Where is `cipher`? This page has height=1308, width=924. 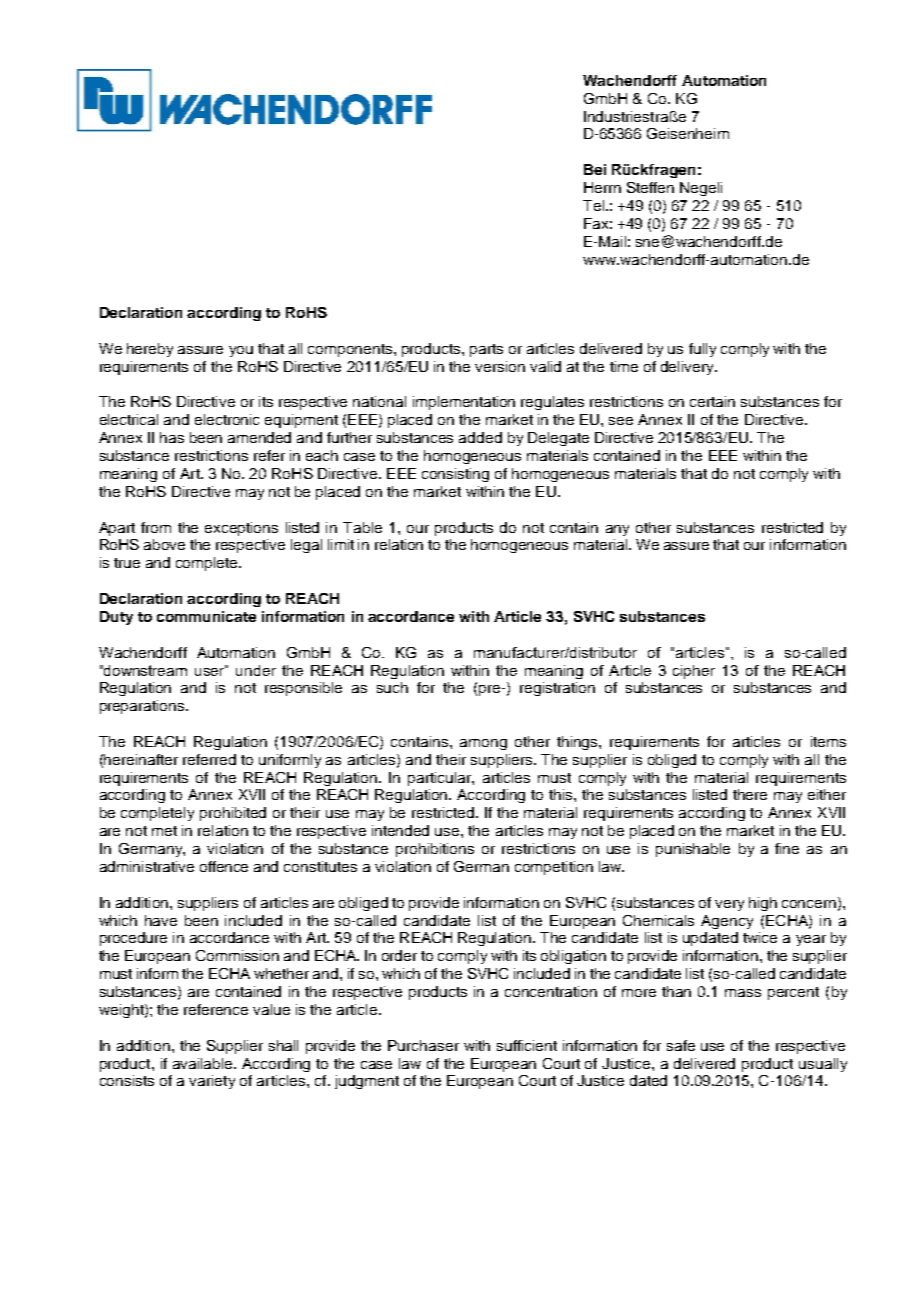 cipher is located at coordinates (694, 672).
